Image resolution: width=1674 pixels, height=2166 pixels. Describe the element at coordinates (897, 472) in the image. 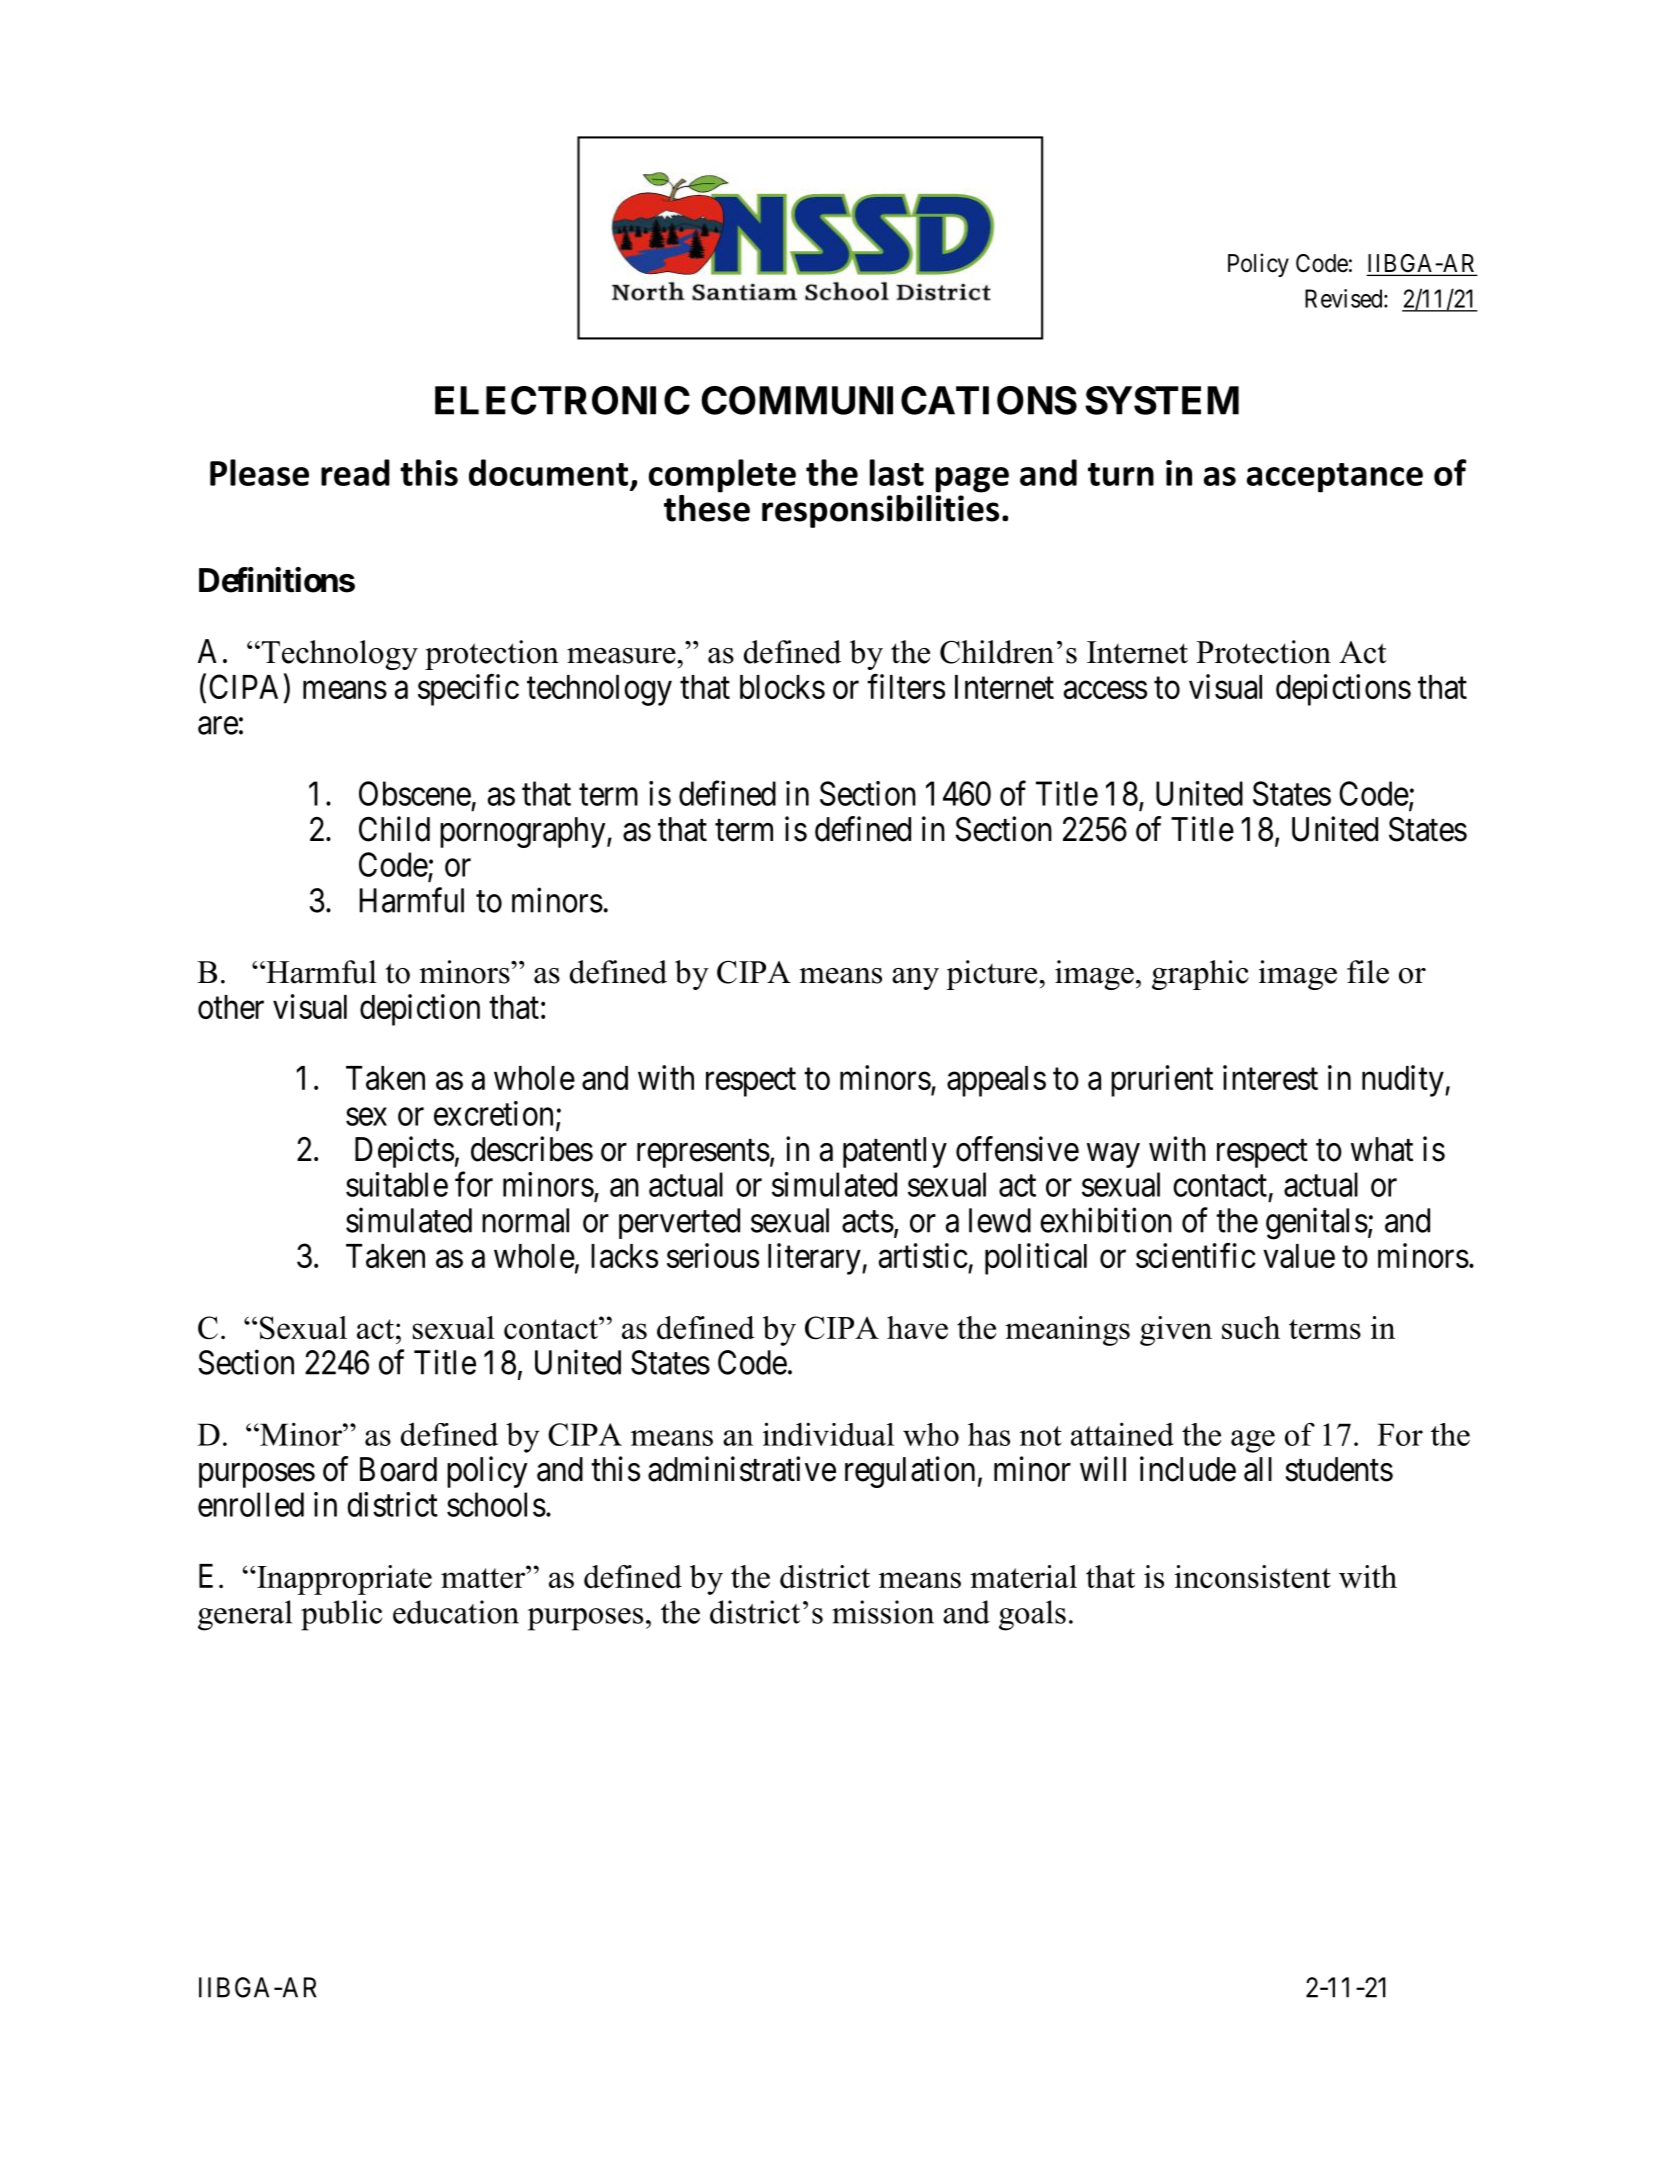

I see `last` at that location.
